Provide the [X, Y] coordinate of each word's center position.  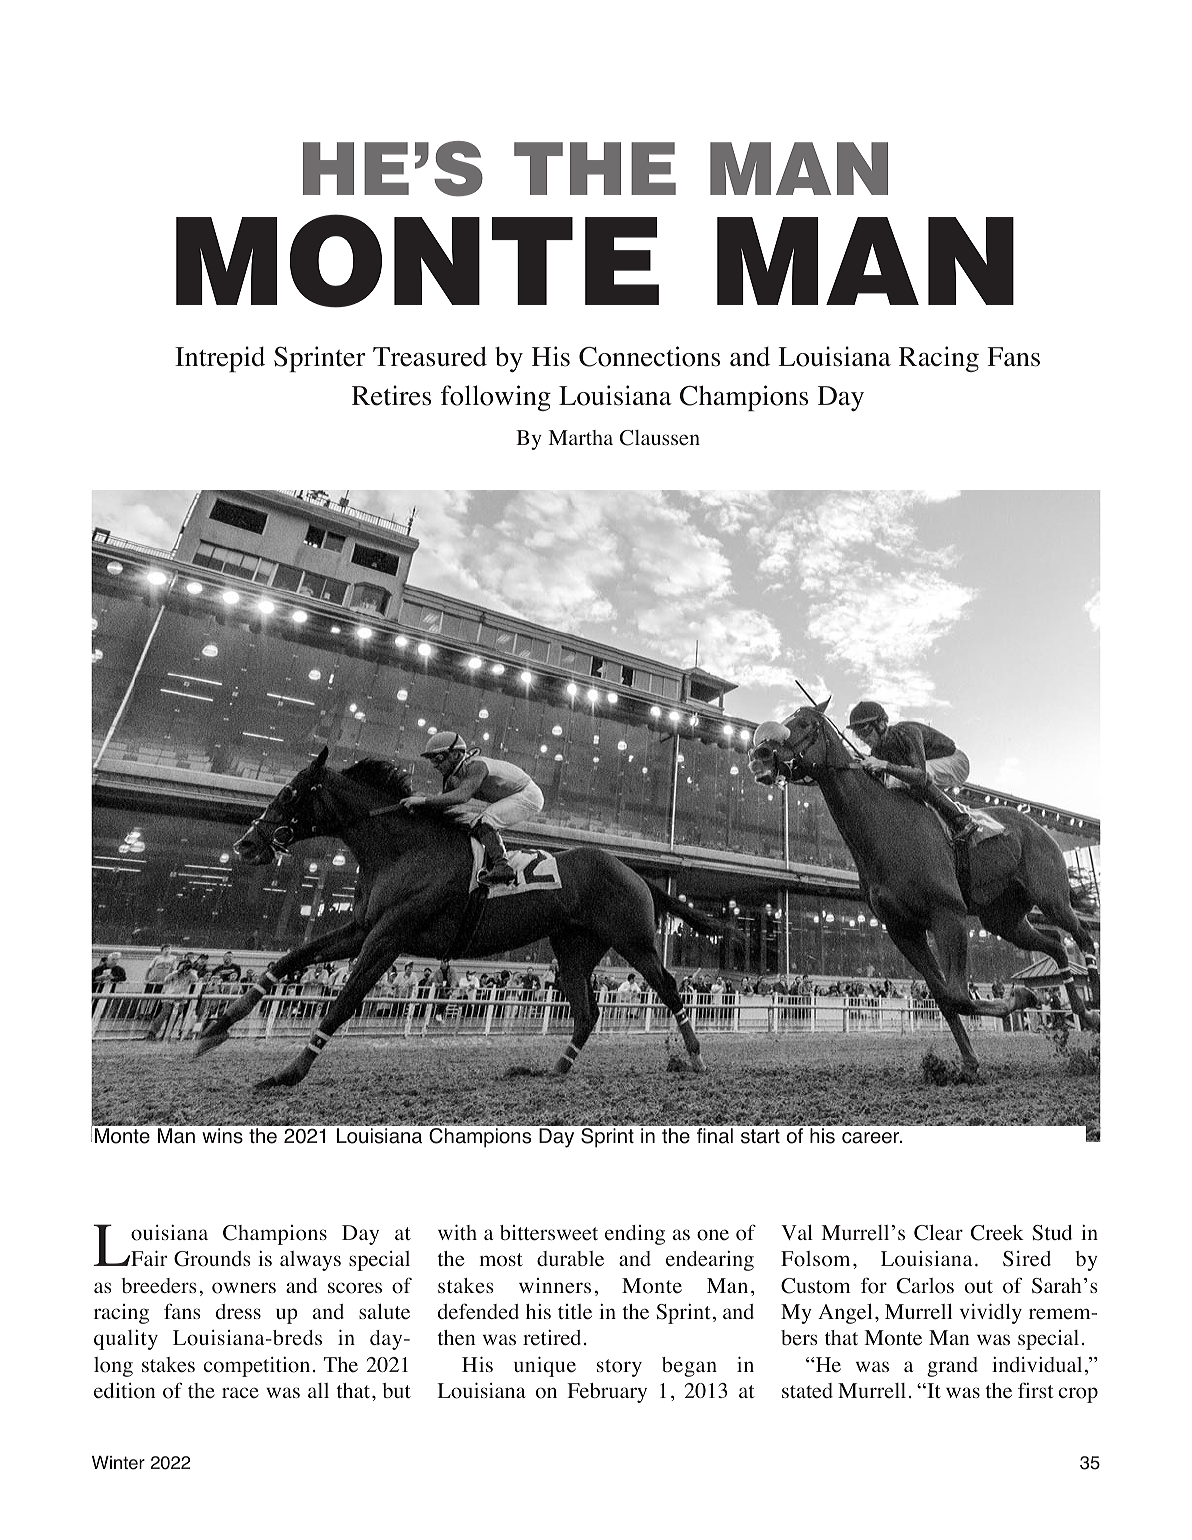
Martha [580, 437]
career [872, 1138]
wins [222, 1136]
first [1036, 1390]
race [240, 1393]
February [607, 1393]
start [760, 1136]
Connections [649, 356]
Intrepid [220, 359]
